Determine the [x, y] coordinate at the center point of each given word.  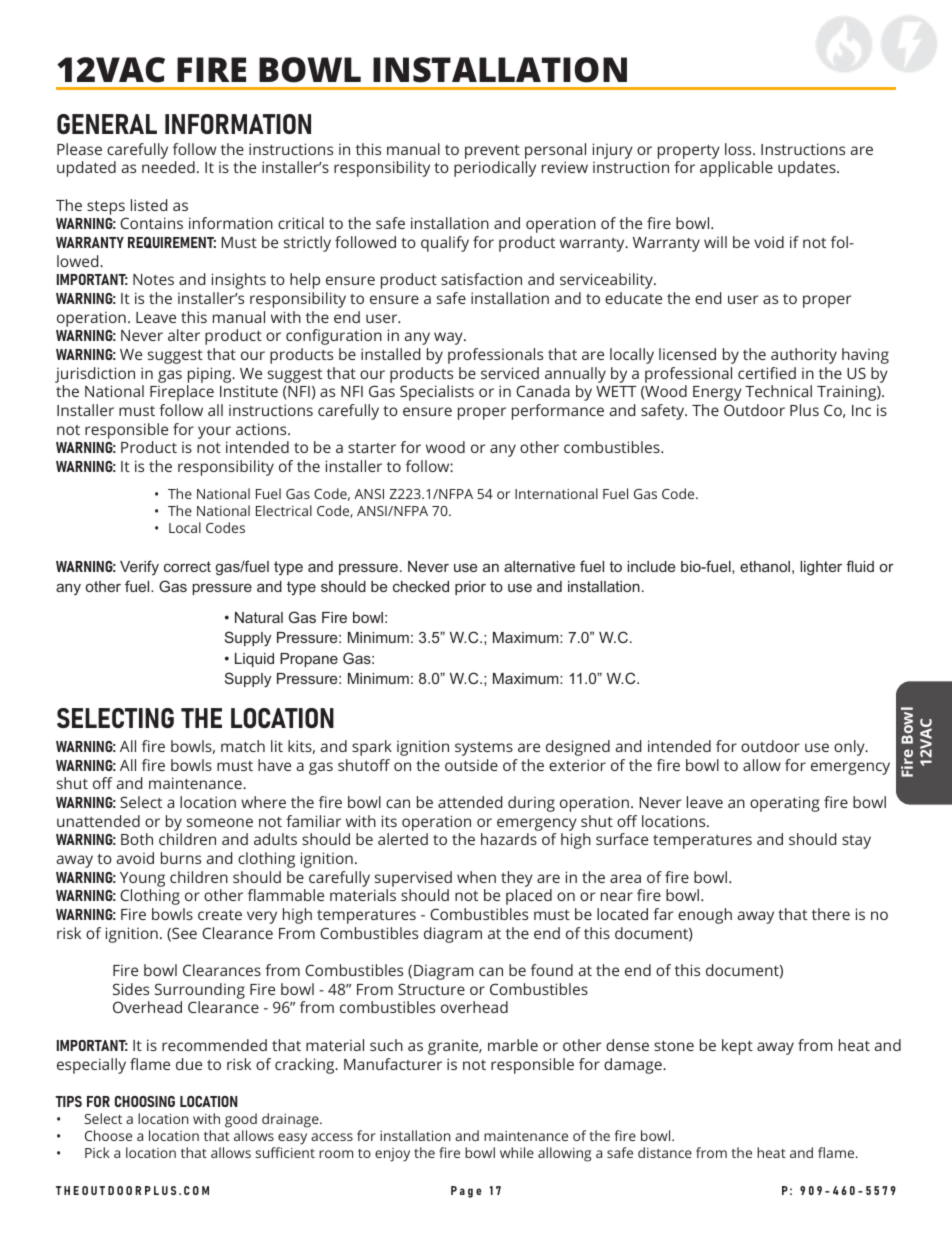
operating [784, 804]
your [214, 432]
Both [137, 839]
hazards [509, 839]
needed [168, 167]
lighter [821, 568]
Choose [108, 1135]
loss [739, 149]
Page [466, 1192]
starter [372, 448]
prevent [492, 152]
